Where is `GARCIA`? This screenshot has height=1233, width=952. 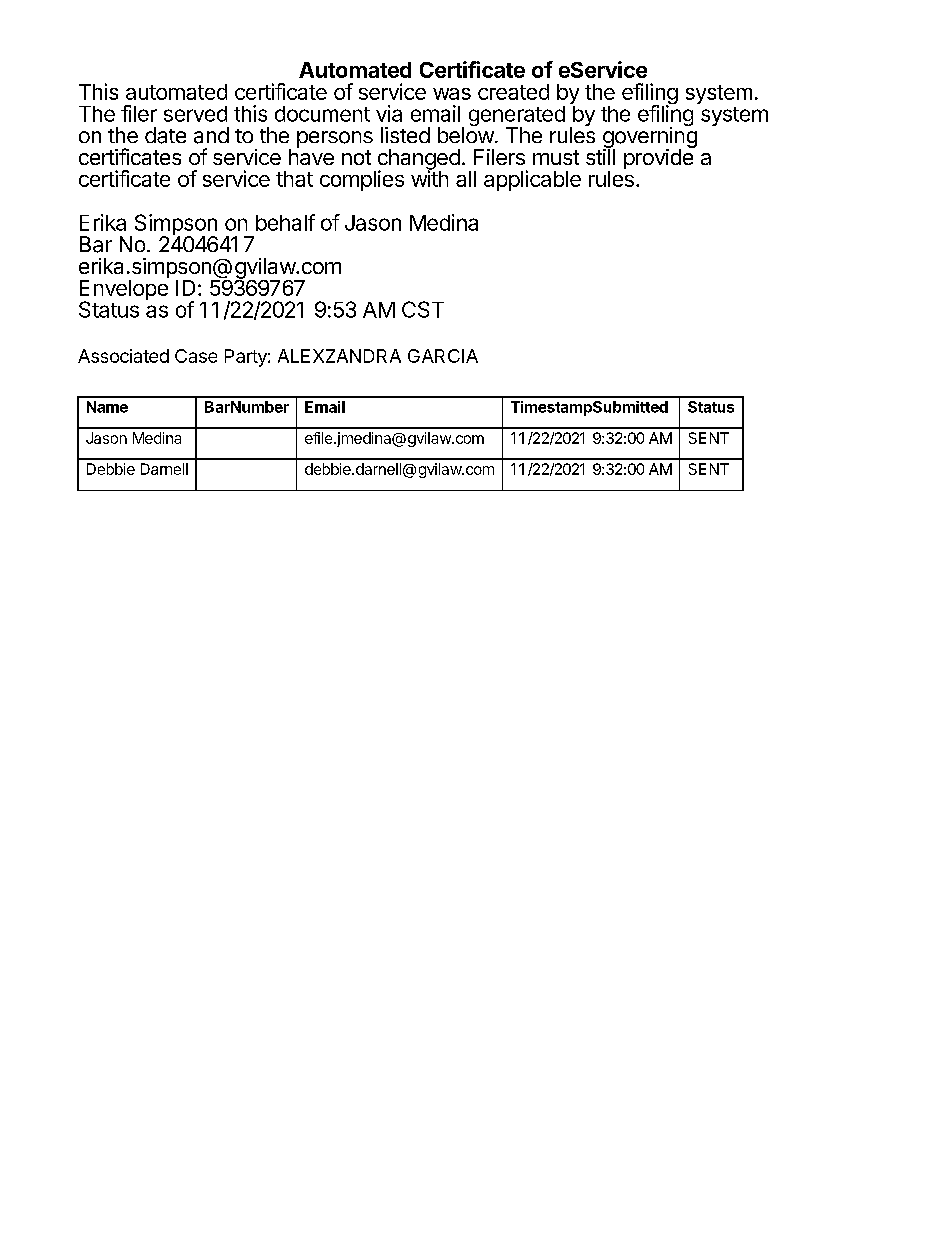 GARCIA is located at coordinates (443, 356).
